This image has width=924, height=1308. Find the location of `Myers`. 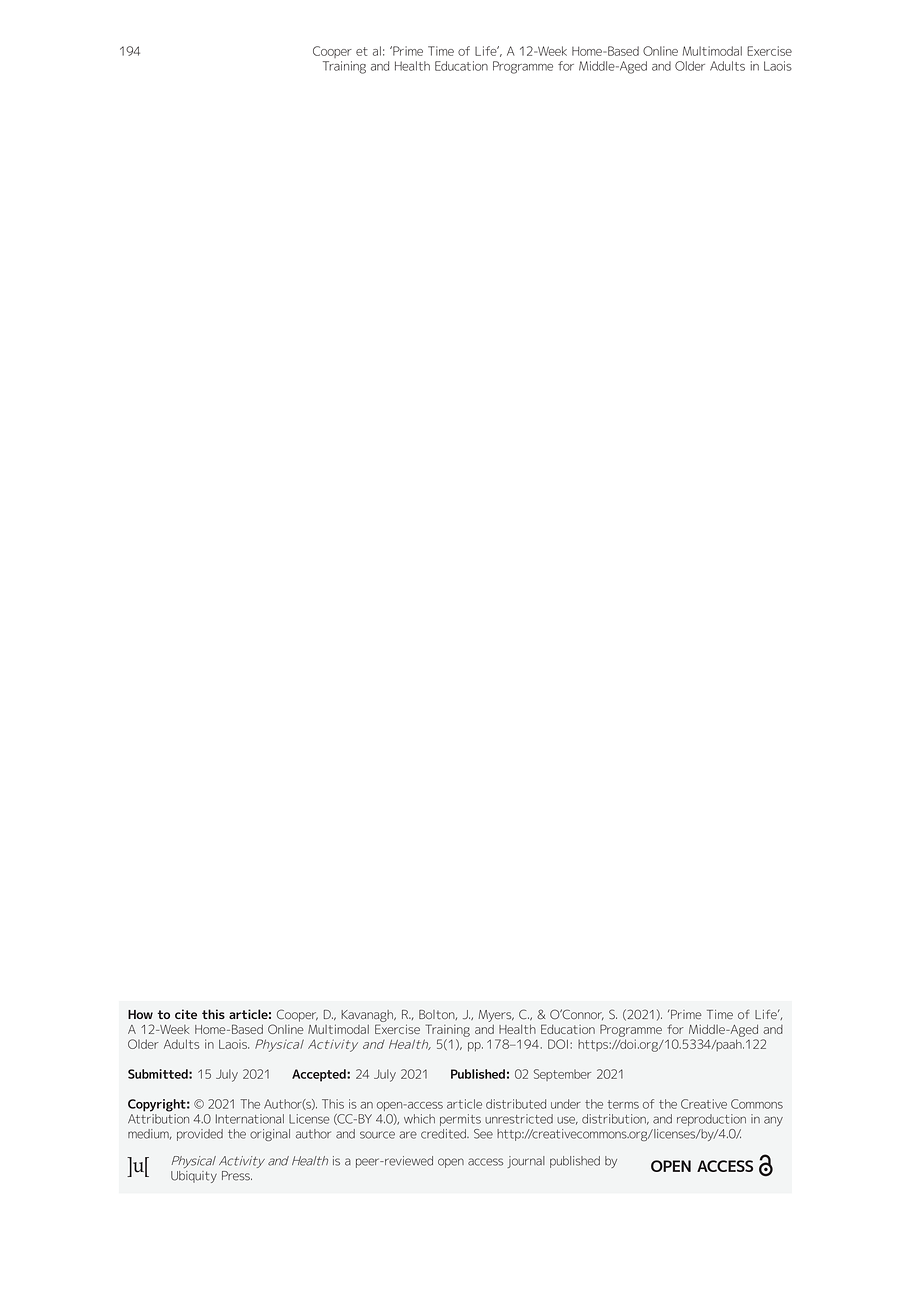

Myers is located at coordinates (496, 1016).
